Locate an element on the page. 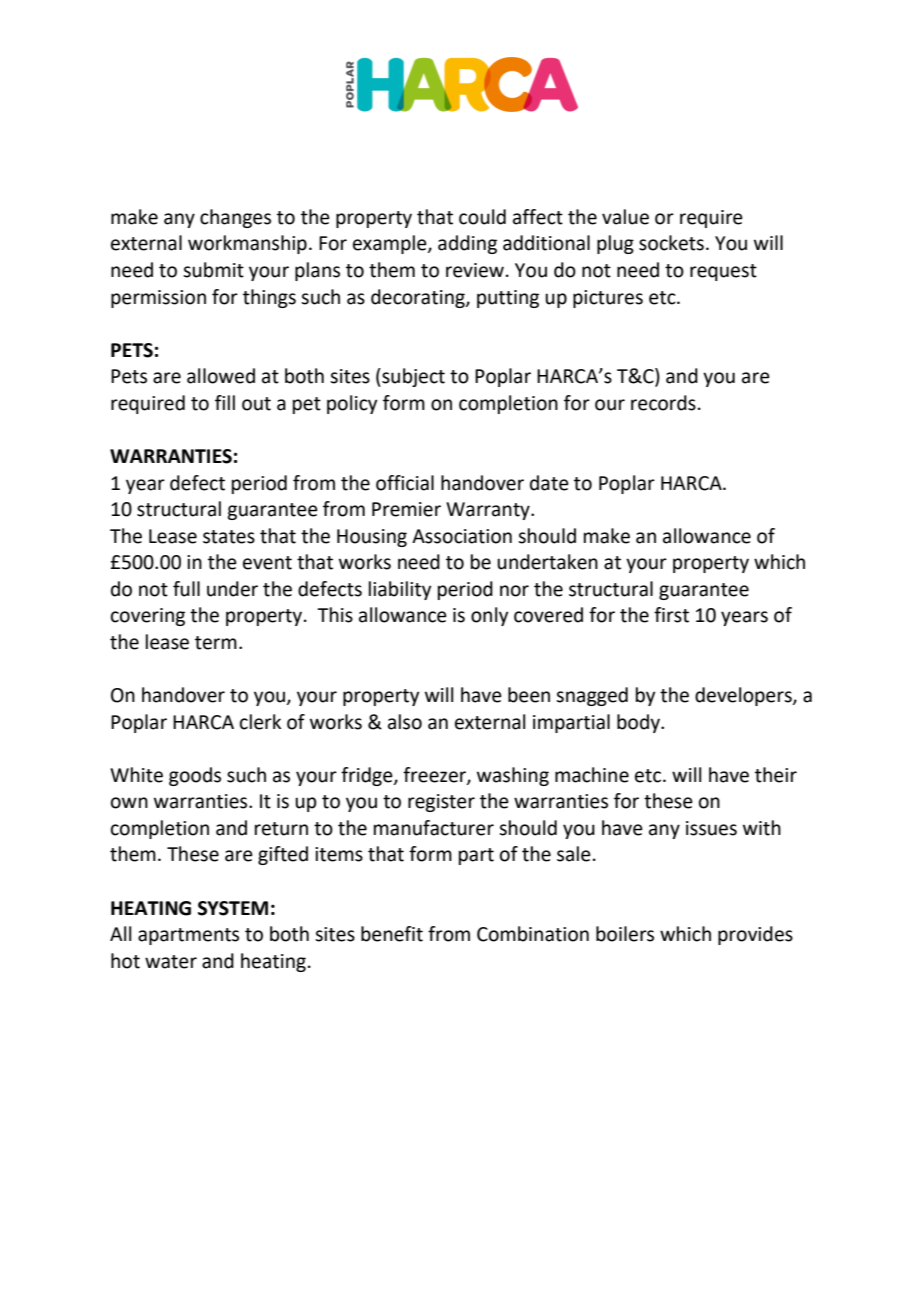 This image has height=1307, width=924. workmanship is located at coordinates (247, 244).
